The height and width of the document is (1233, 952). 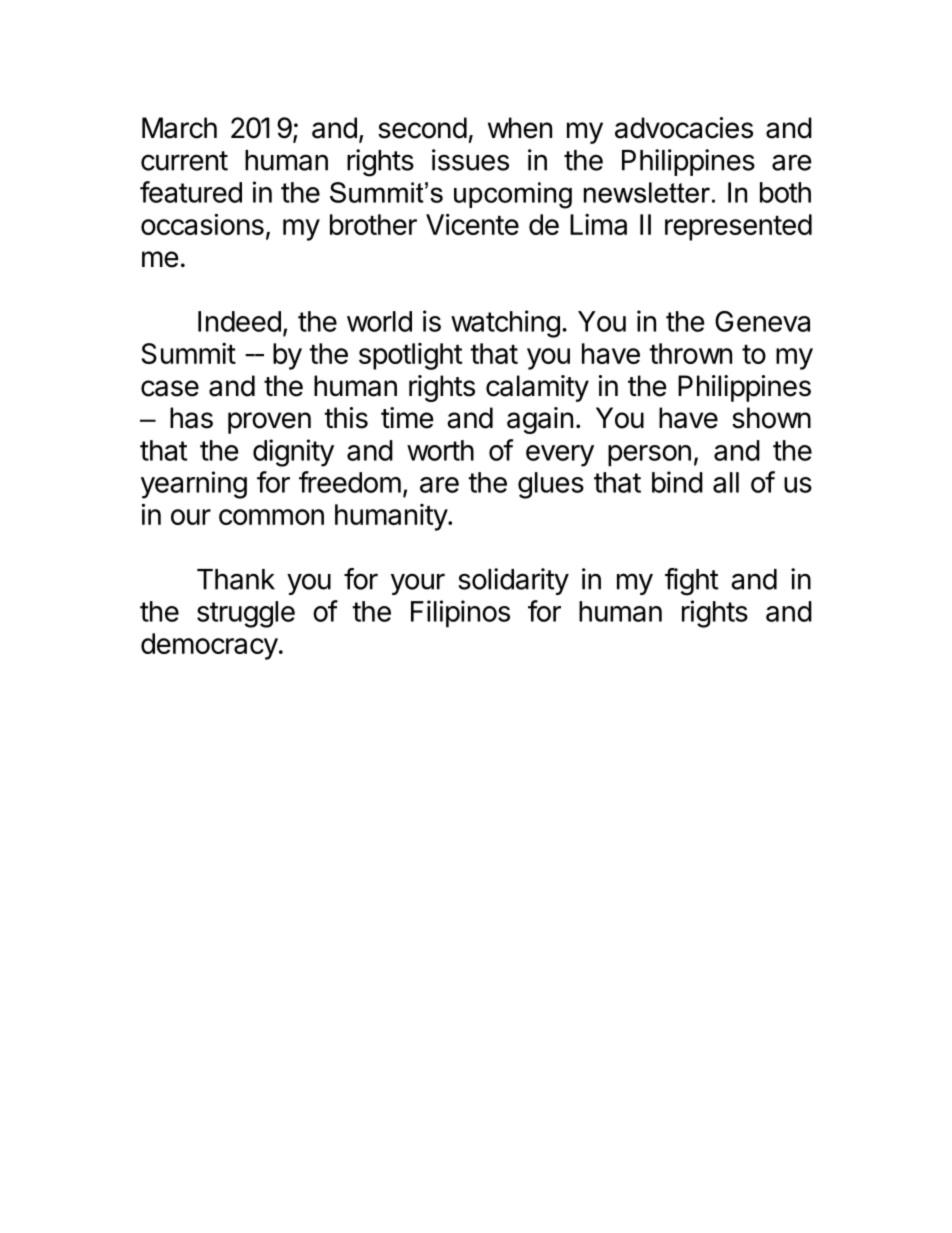 I want to click on Filipinos, so click(x=460, y=614).
